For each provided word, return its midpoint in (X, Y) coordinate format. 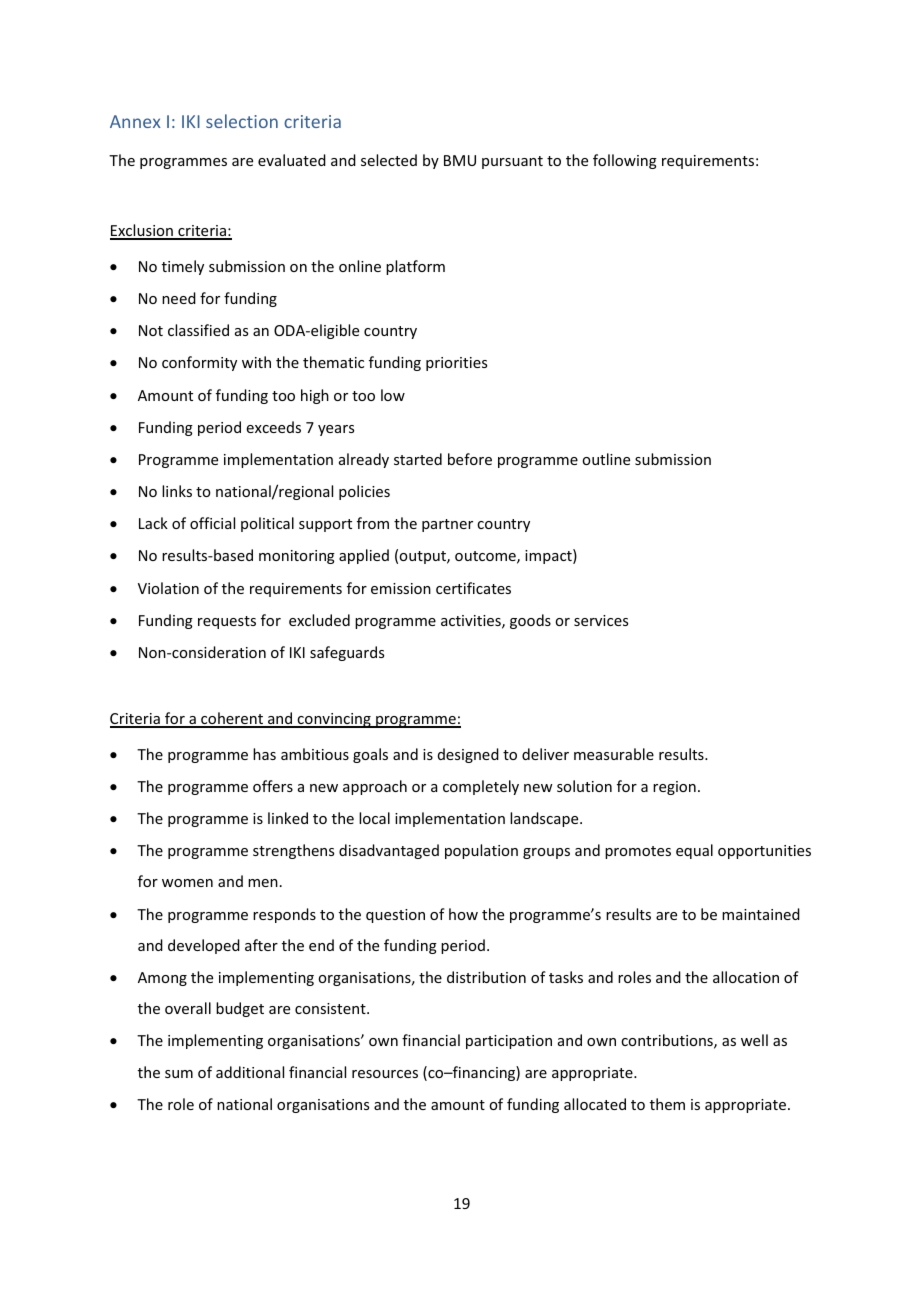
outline (606, 459)
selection (242, 121)
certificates (473, 588)
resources (385, 1074)
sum (179, 1074)
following (625, 161)
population (481, 851)
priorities (456, 364)
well (754, 1040)
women (187, 883)
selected (389, 160)
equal (694, 851)
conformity (199, 363)
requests (227, 622)
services (601, 620)
